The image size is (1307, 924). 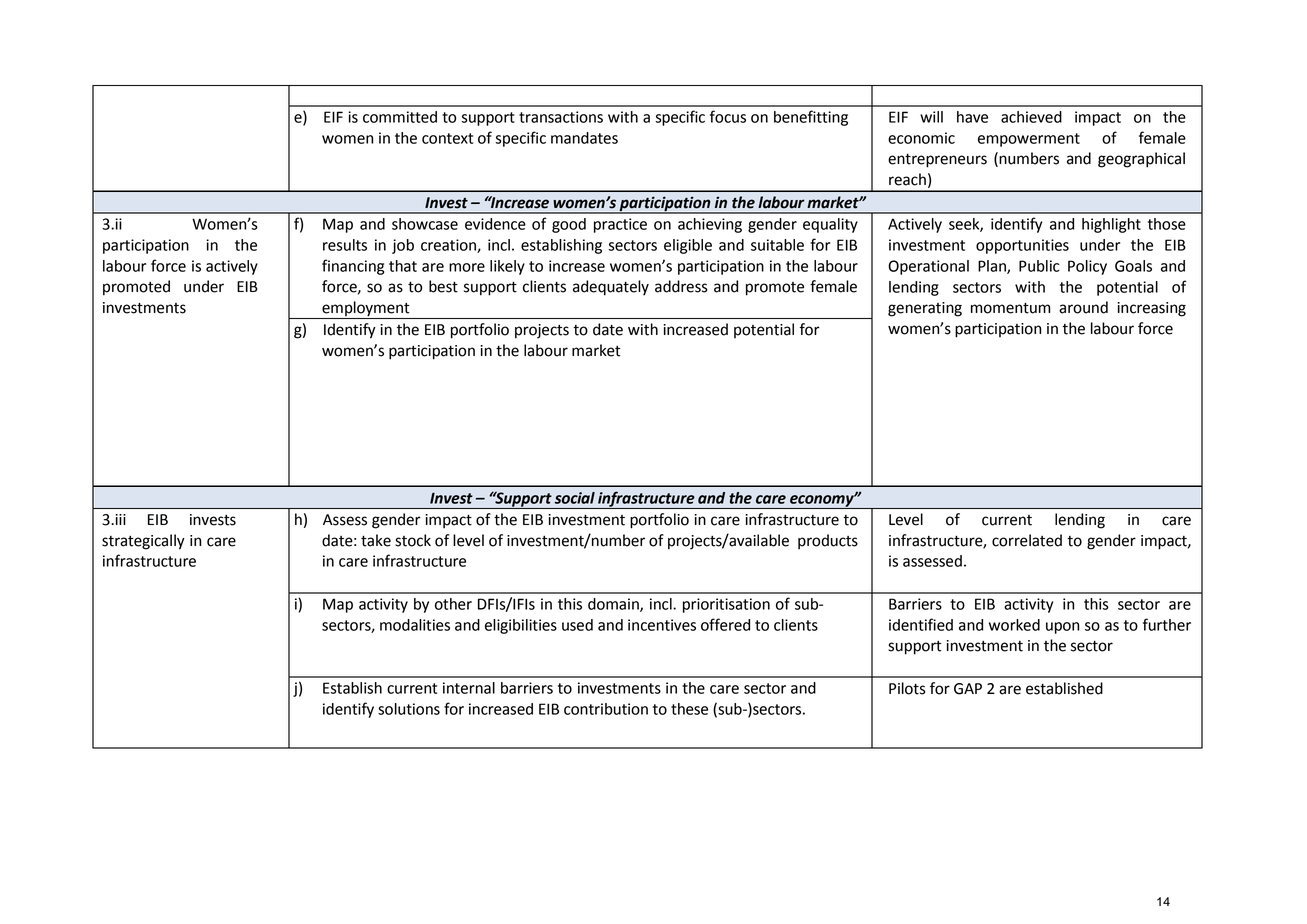 What do you see at coordinates (365, 308) in the document?
I see `employment` at bounding box center [365, 308].
